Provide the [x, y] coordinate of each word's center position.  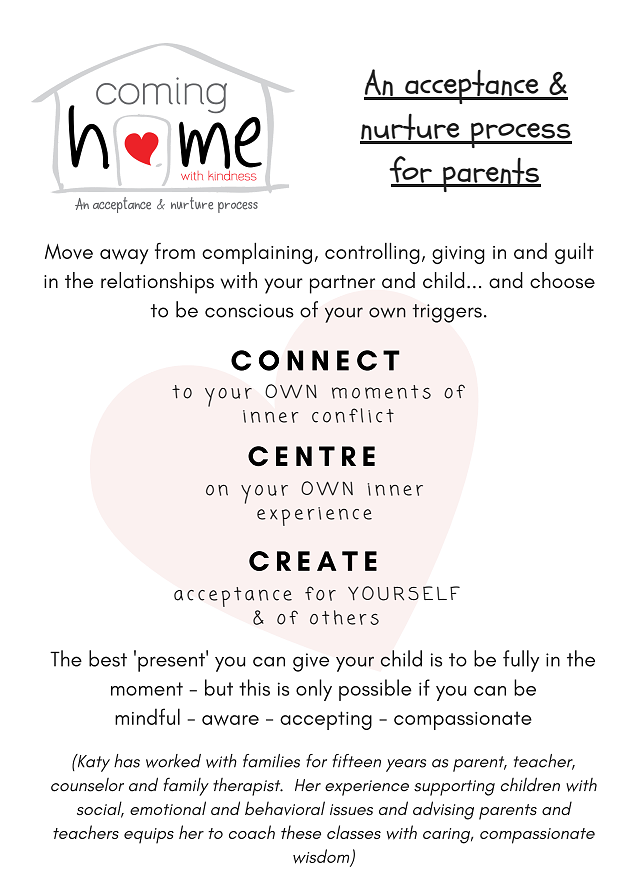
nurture [411, 128]
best [108, 658]
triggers [447, 313]
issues [351, 810]
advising [443, 810]
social [100, 809]
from [175, 251]
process [520, 135]
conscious [249, 311]
